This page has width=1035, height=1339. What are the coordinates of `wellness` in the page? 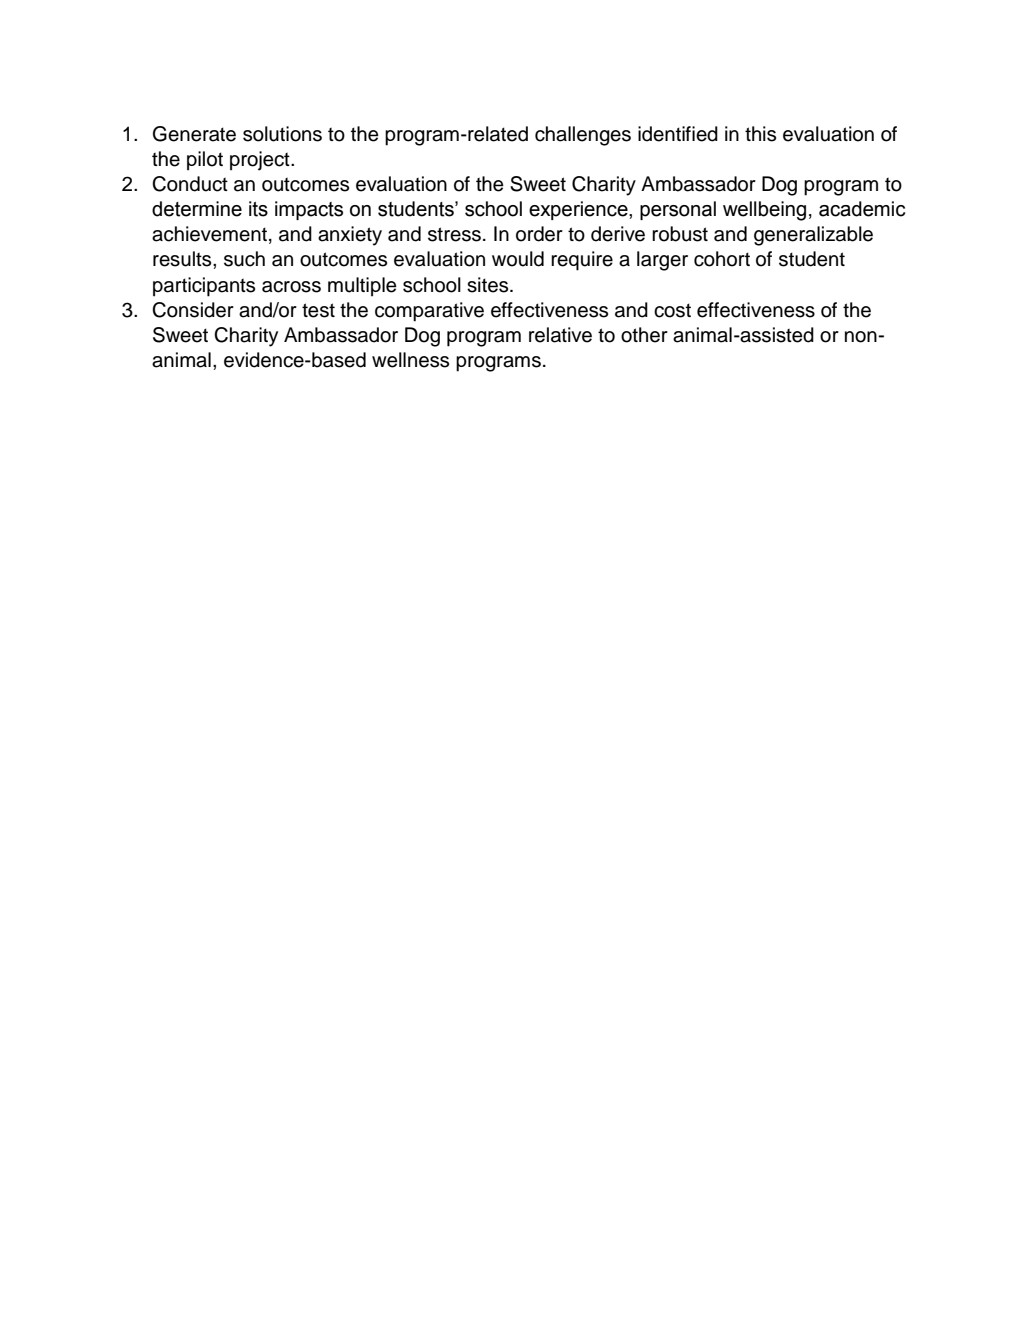 It's located at (410, 360).
